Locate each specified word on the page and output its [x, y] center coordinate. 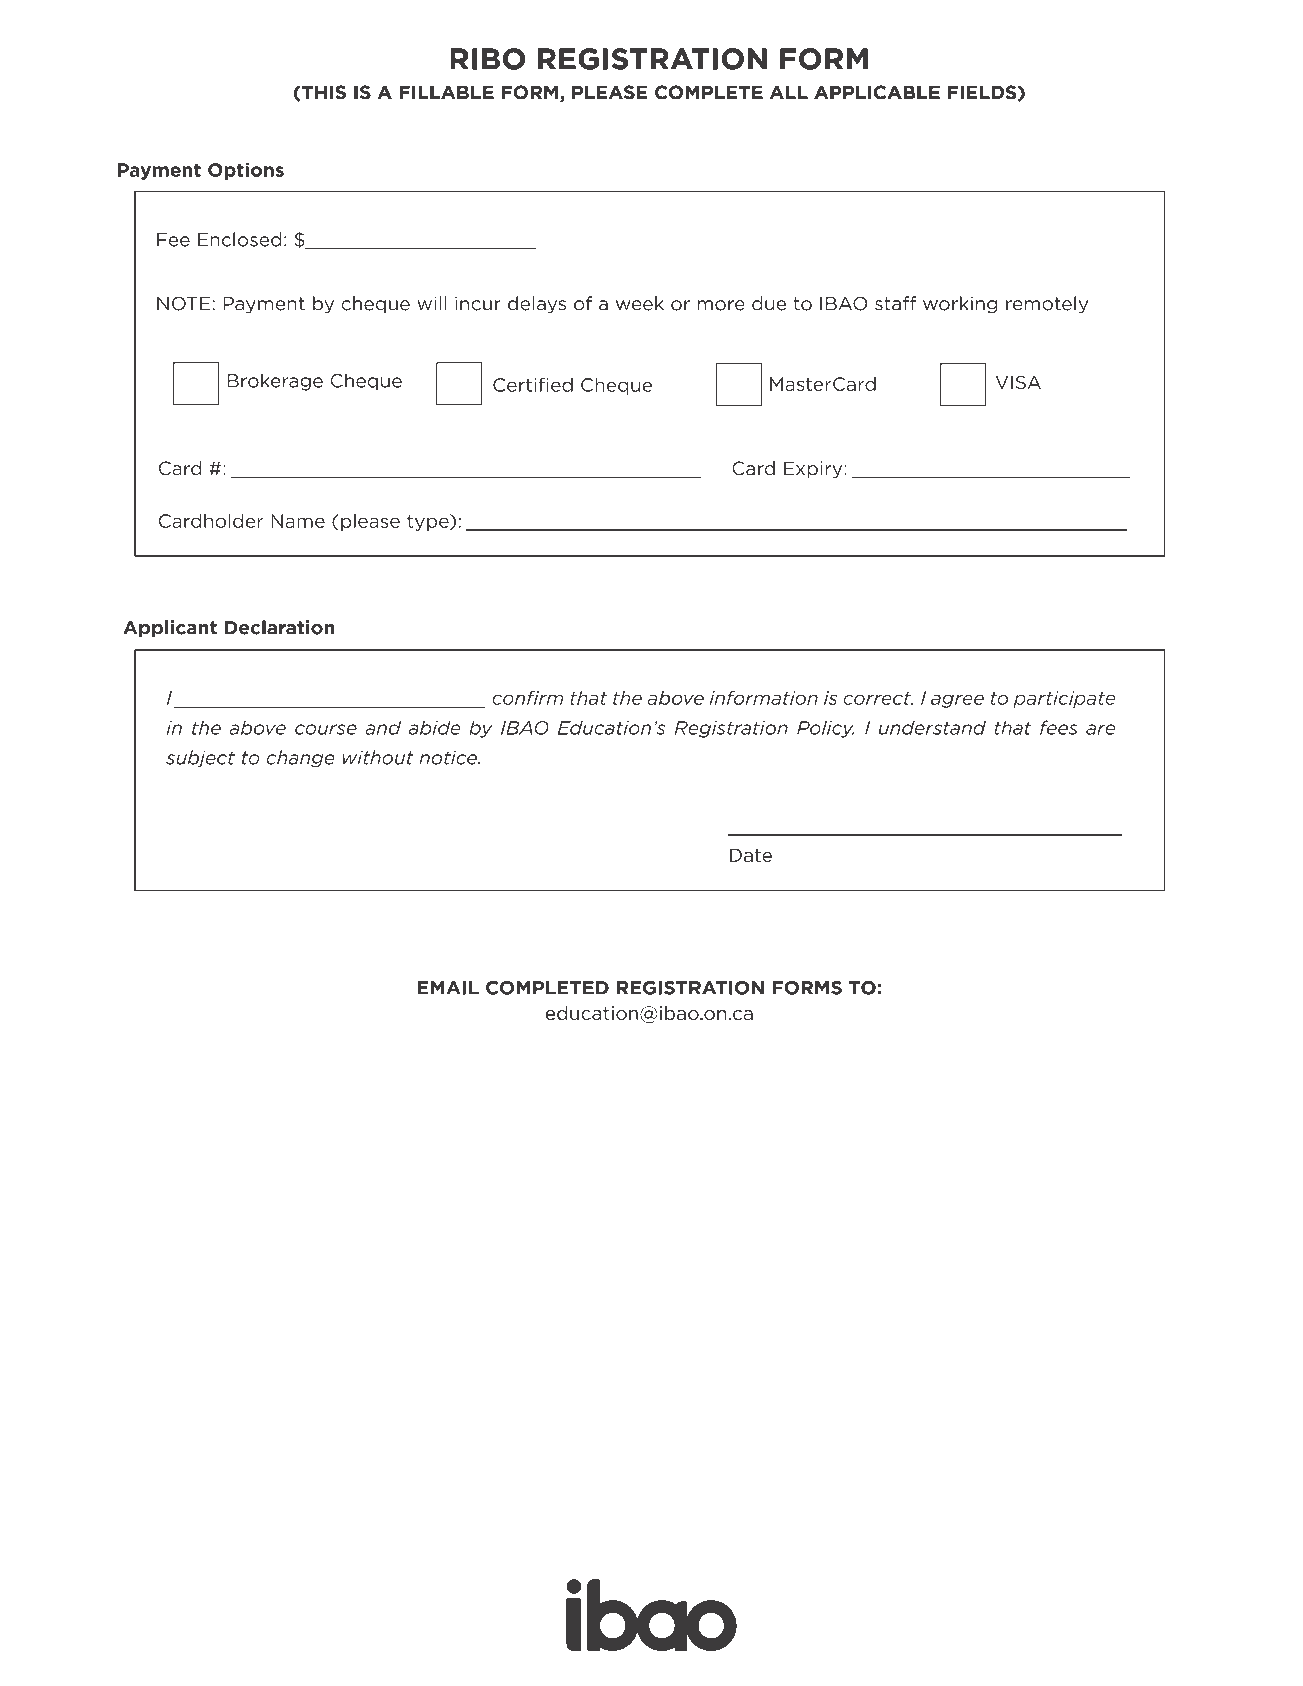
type [429, 522]
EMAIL [448, 988]
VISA [1018, 382]
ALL [789, 92]
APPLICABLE [877, 92]
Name [298, 521]
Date [751, 855]
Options [246, 171]
